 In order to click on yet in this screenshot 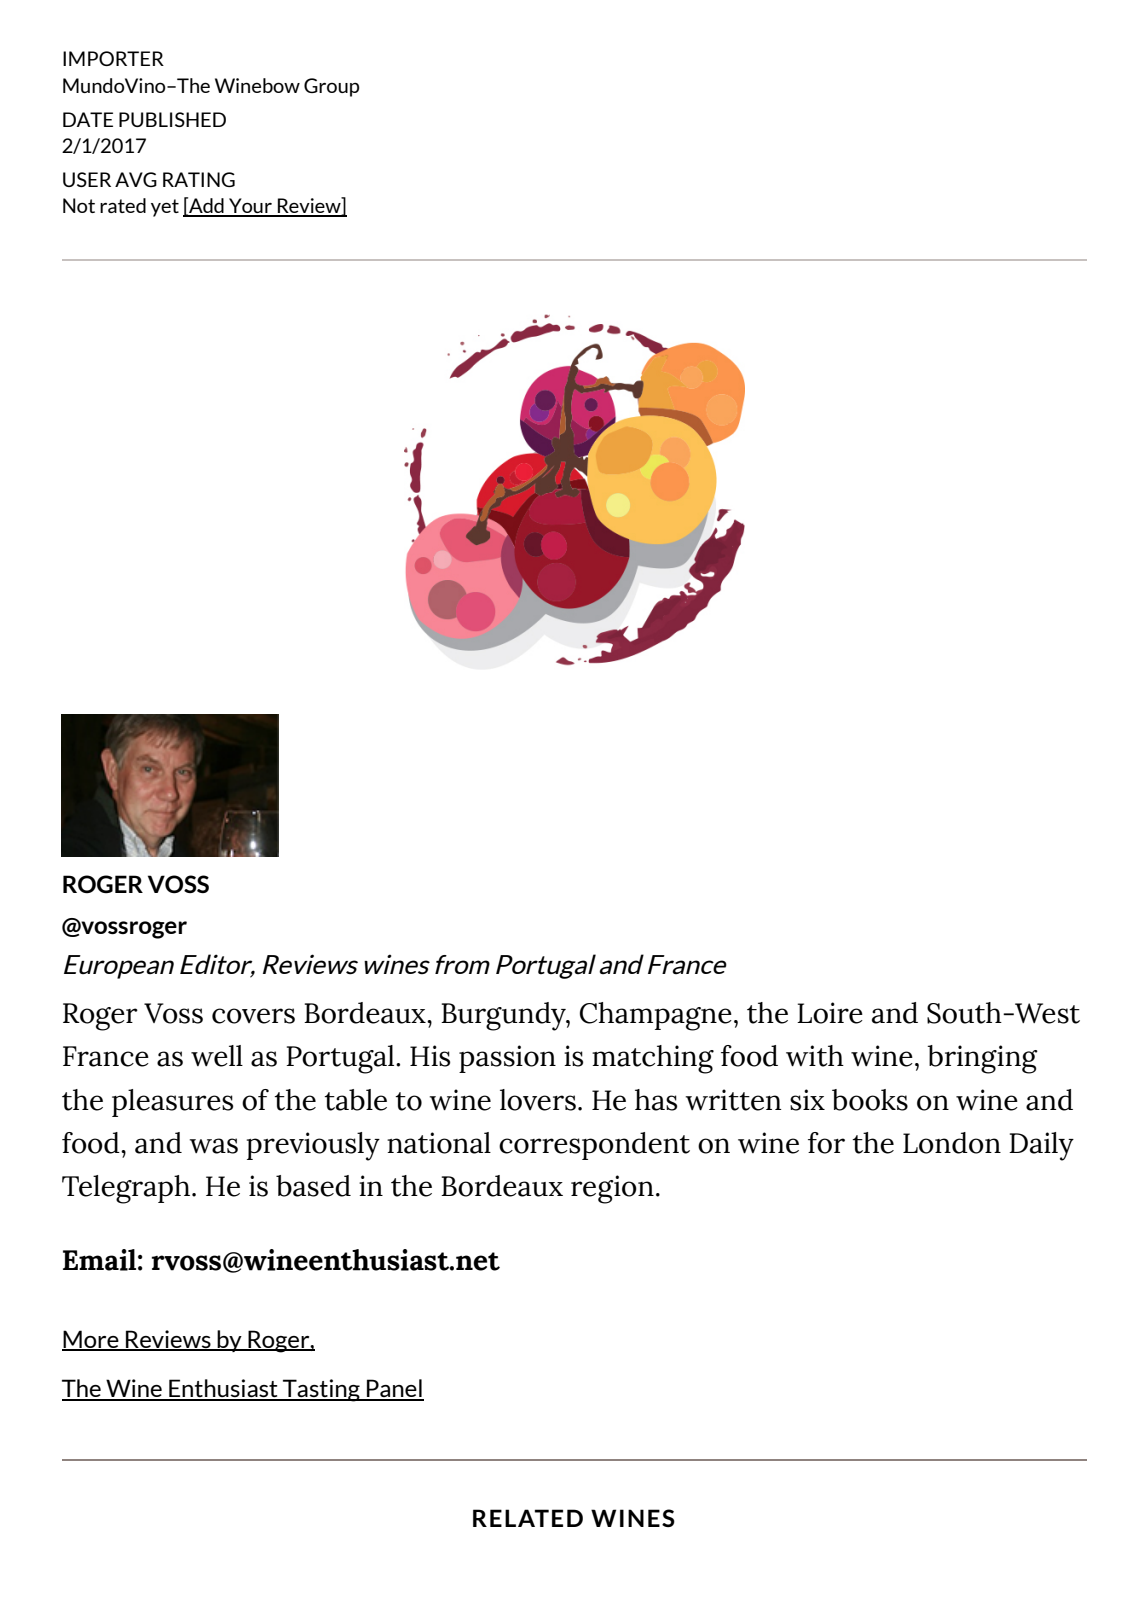, I will do `click(165, 208)`.
